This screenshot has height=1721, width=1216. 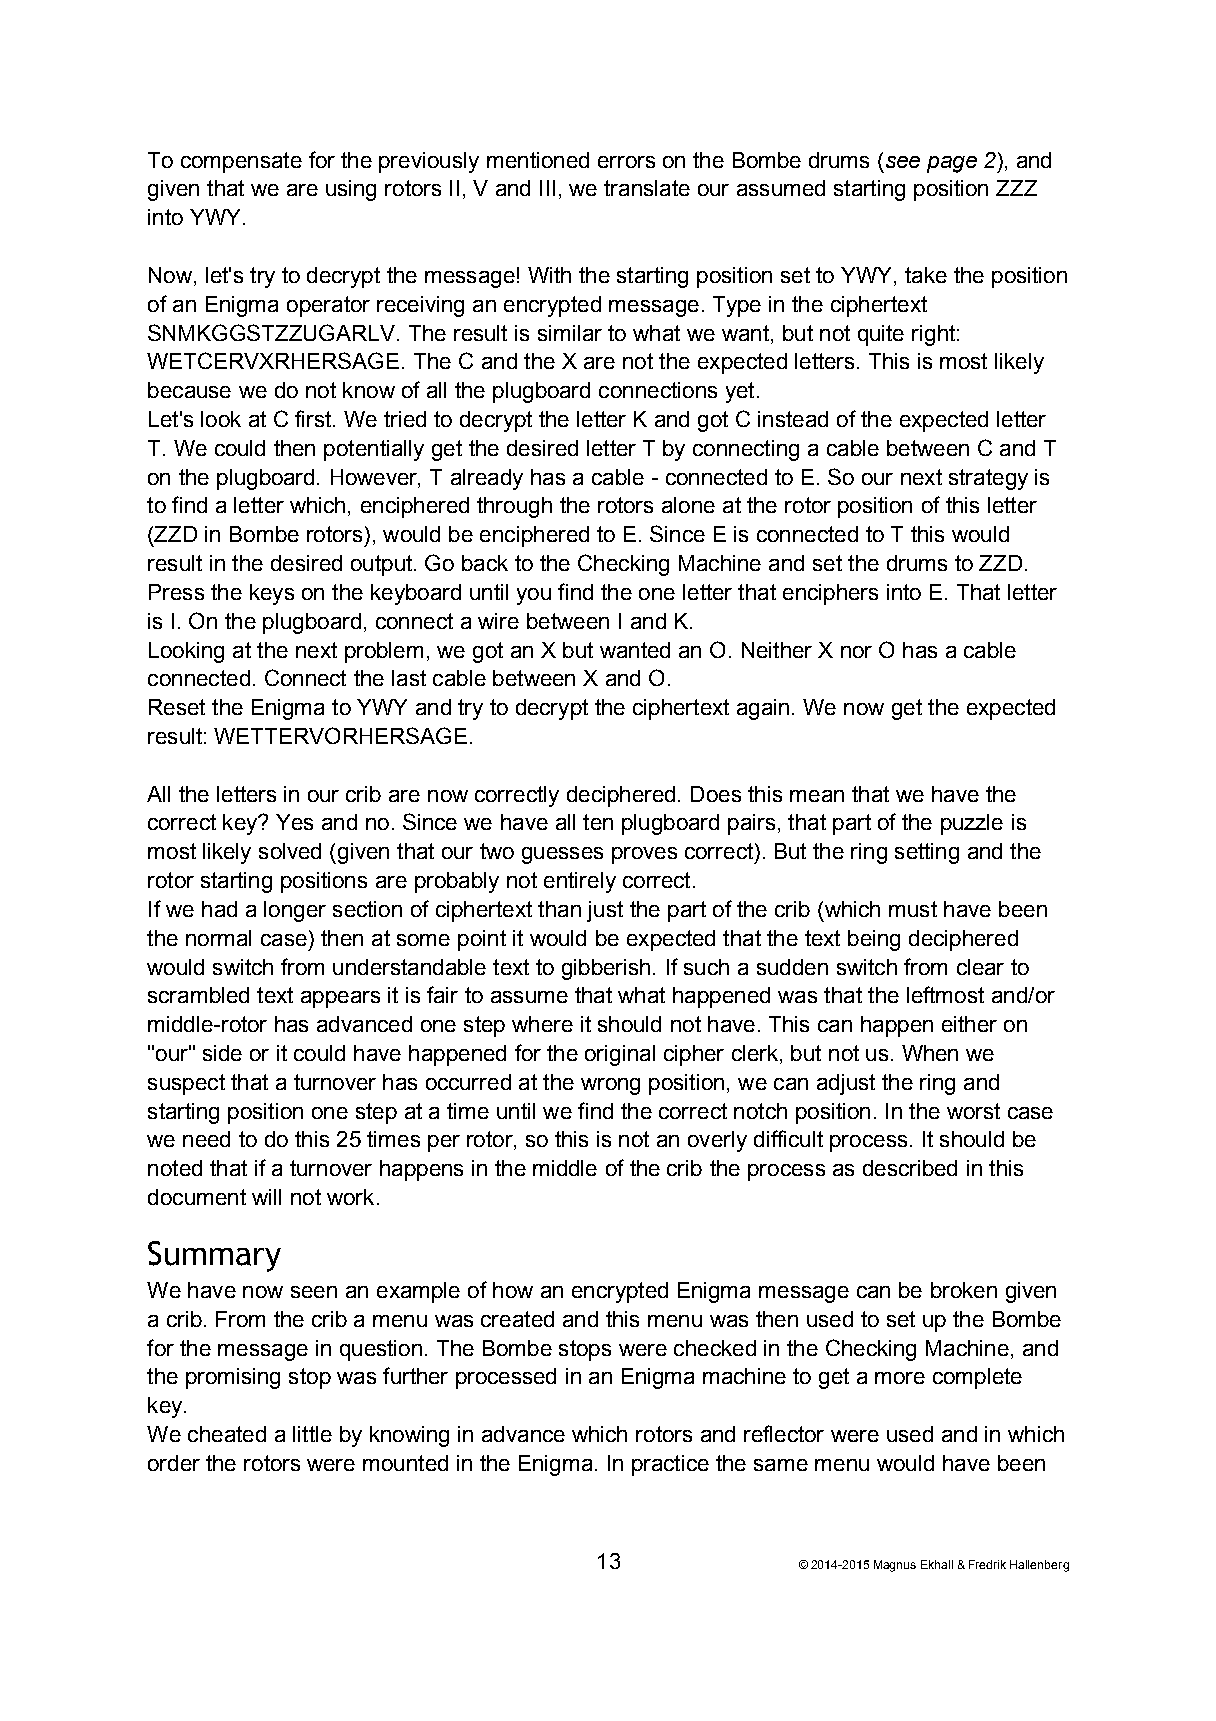 What do you see at coordinates (241, 162) in the screenshot?
I see `compensate` at bounding box center [241, 162].
